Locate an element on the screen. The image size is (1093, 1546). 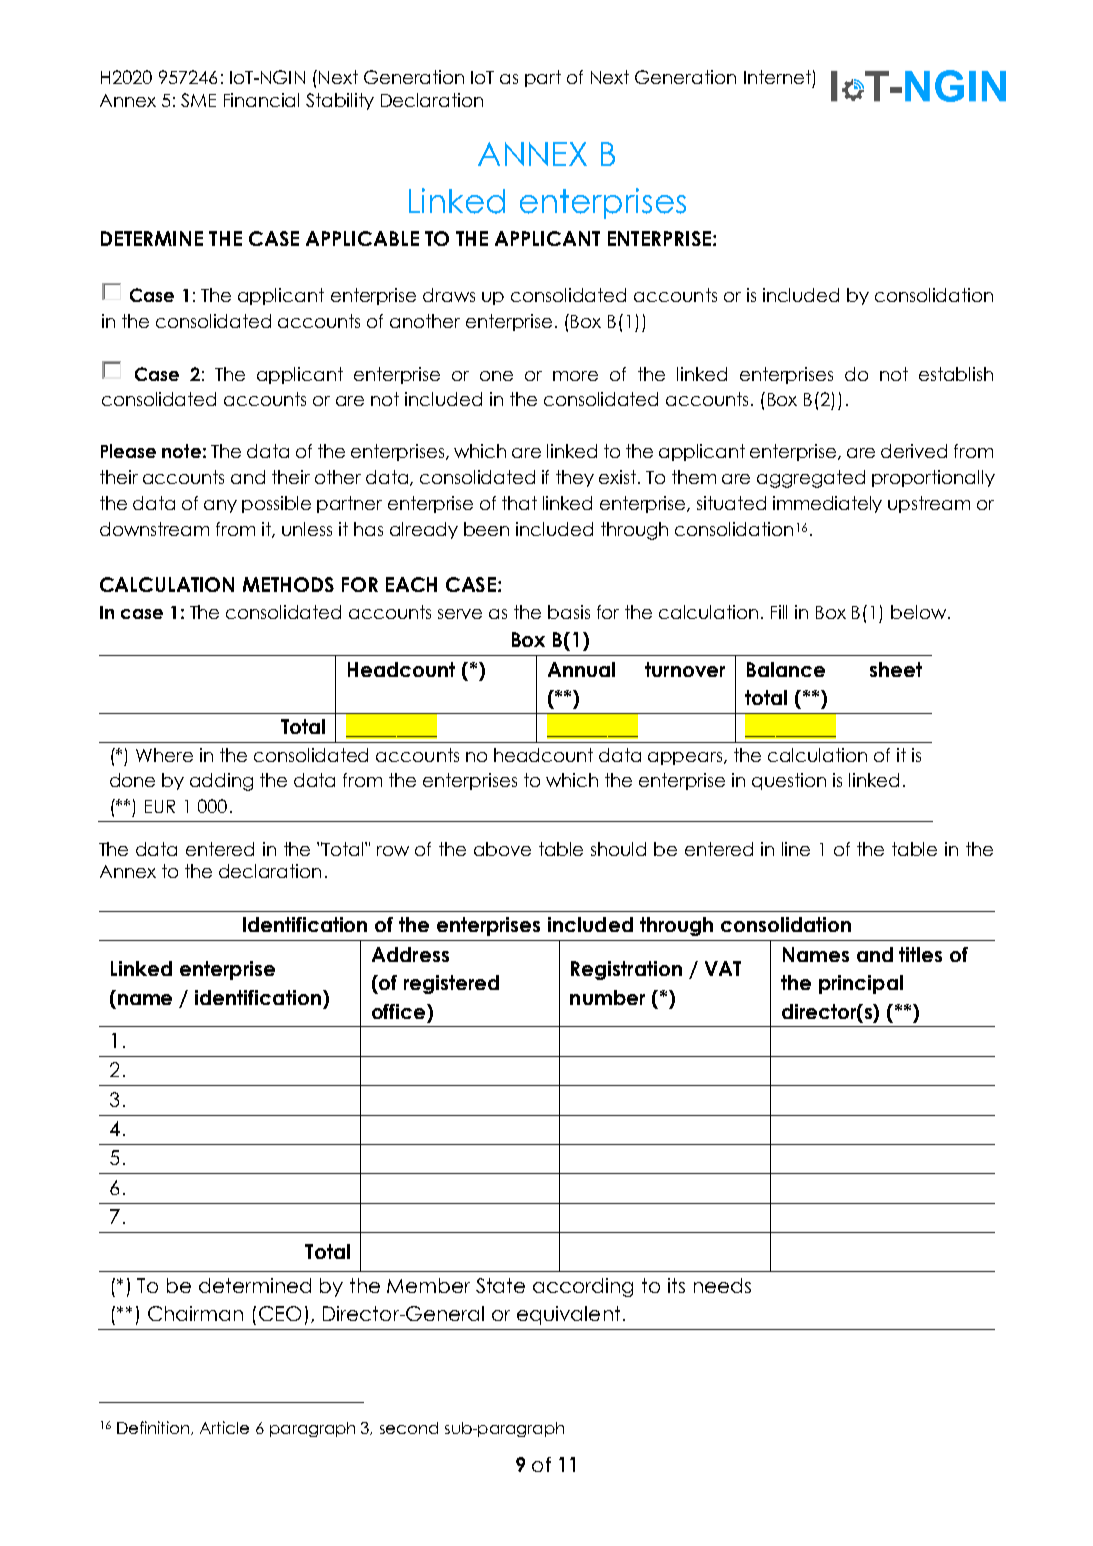
Stability is located at coordinates (340, 101).
